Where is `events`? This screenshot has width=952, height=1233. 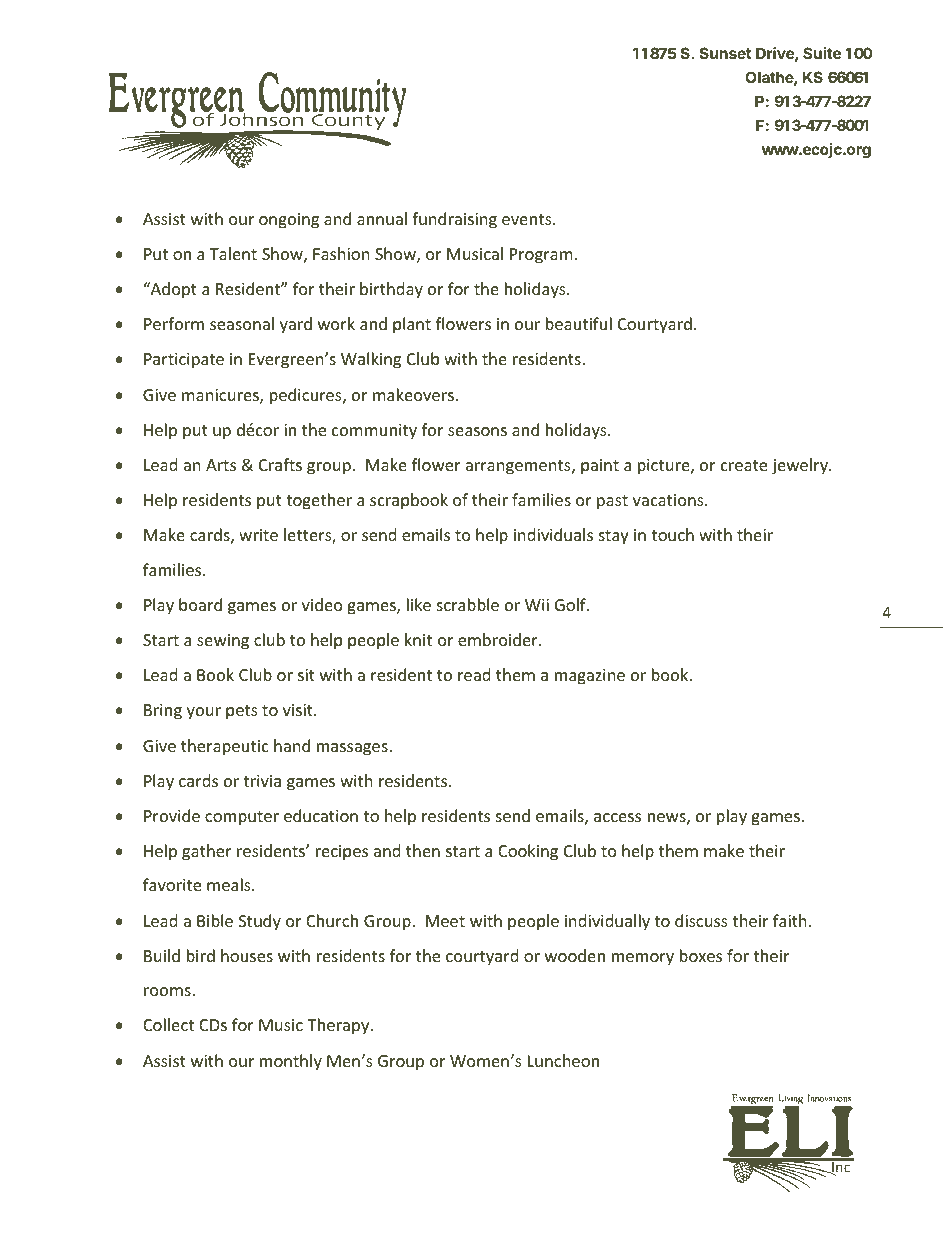
events is located at coordinates (528, 219).
